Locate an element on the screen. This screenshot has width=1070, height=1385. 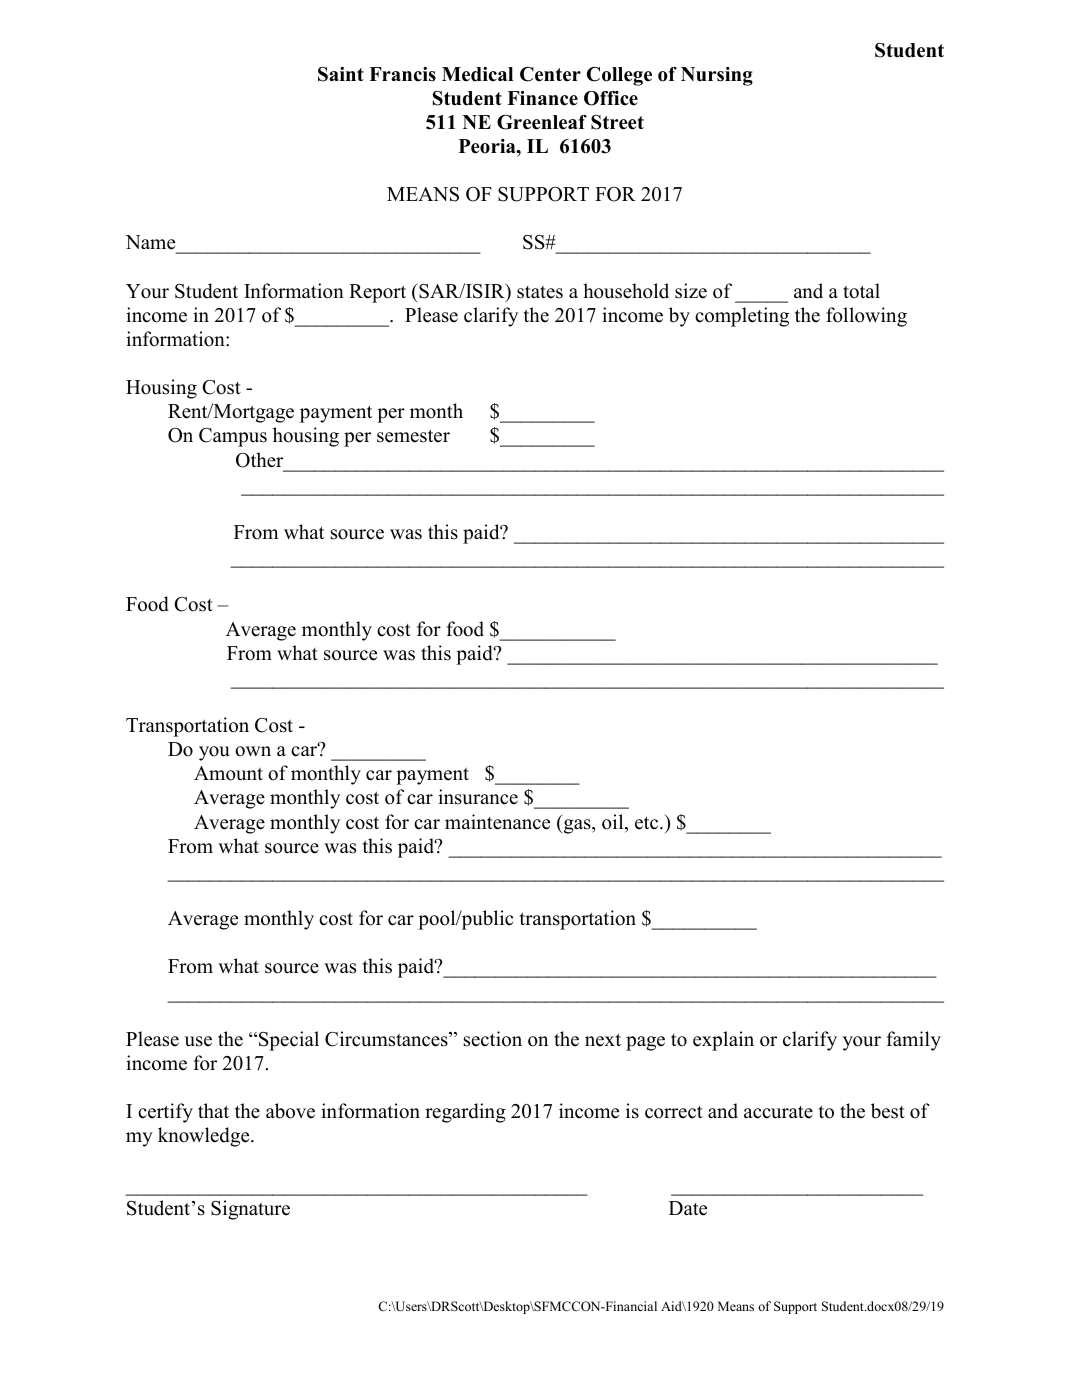
Saint is located at coordinates (341, 74).
